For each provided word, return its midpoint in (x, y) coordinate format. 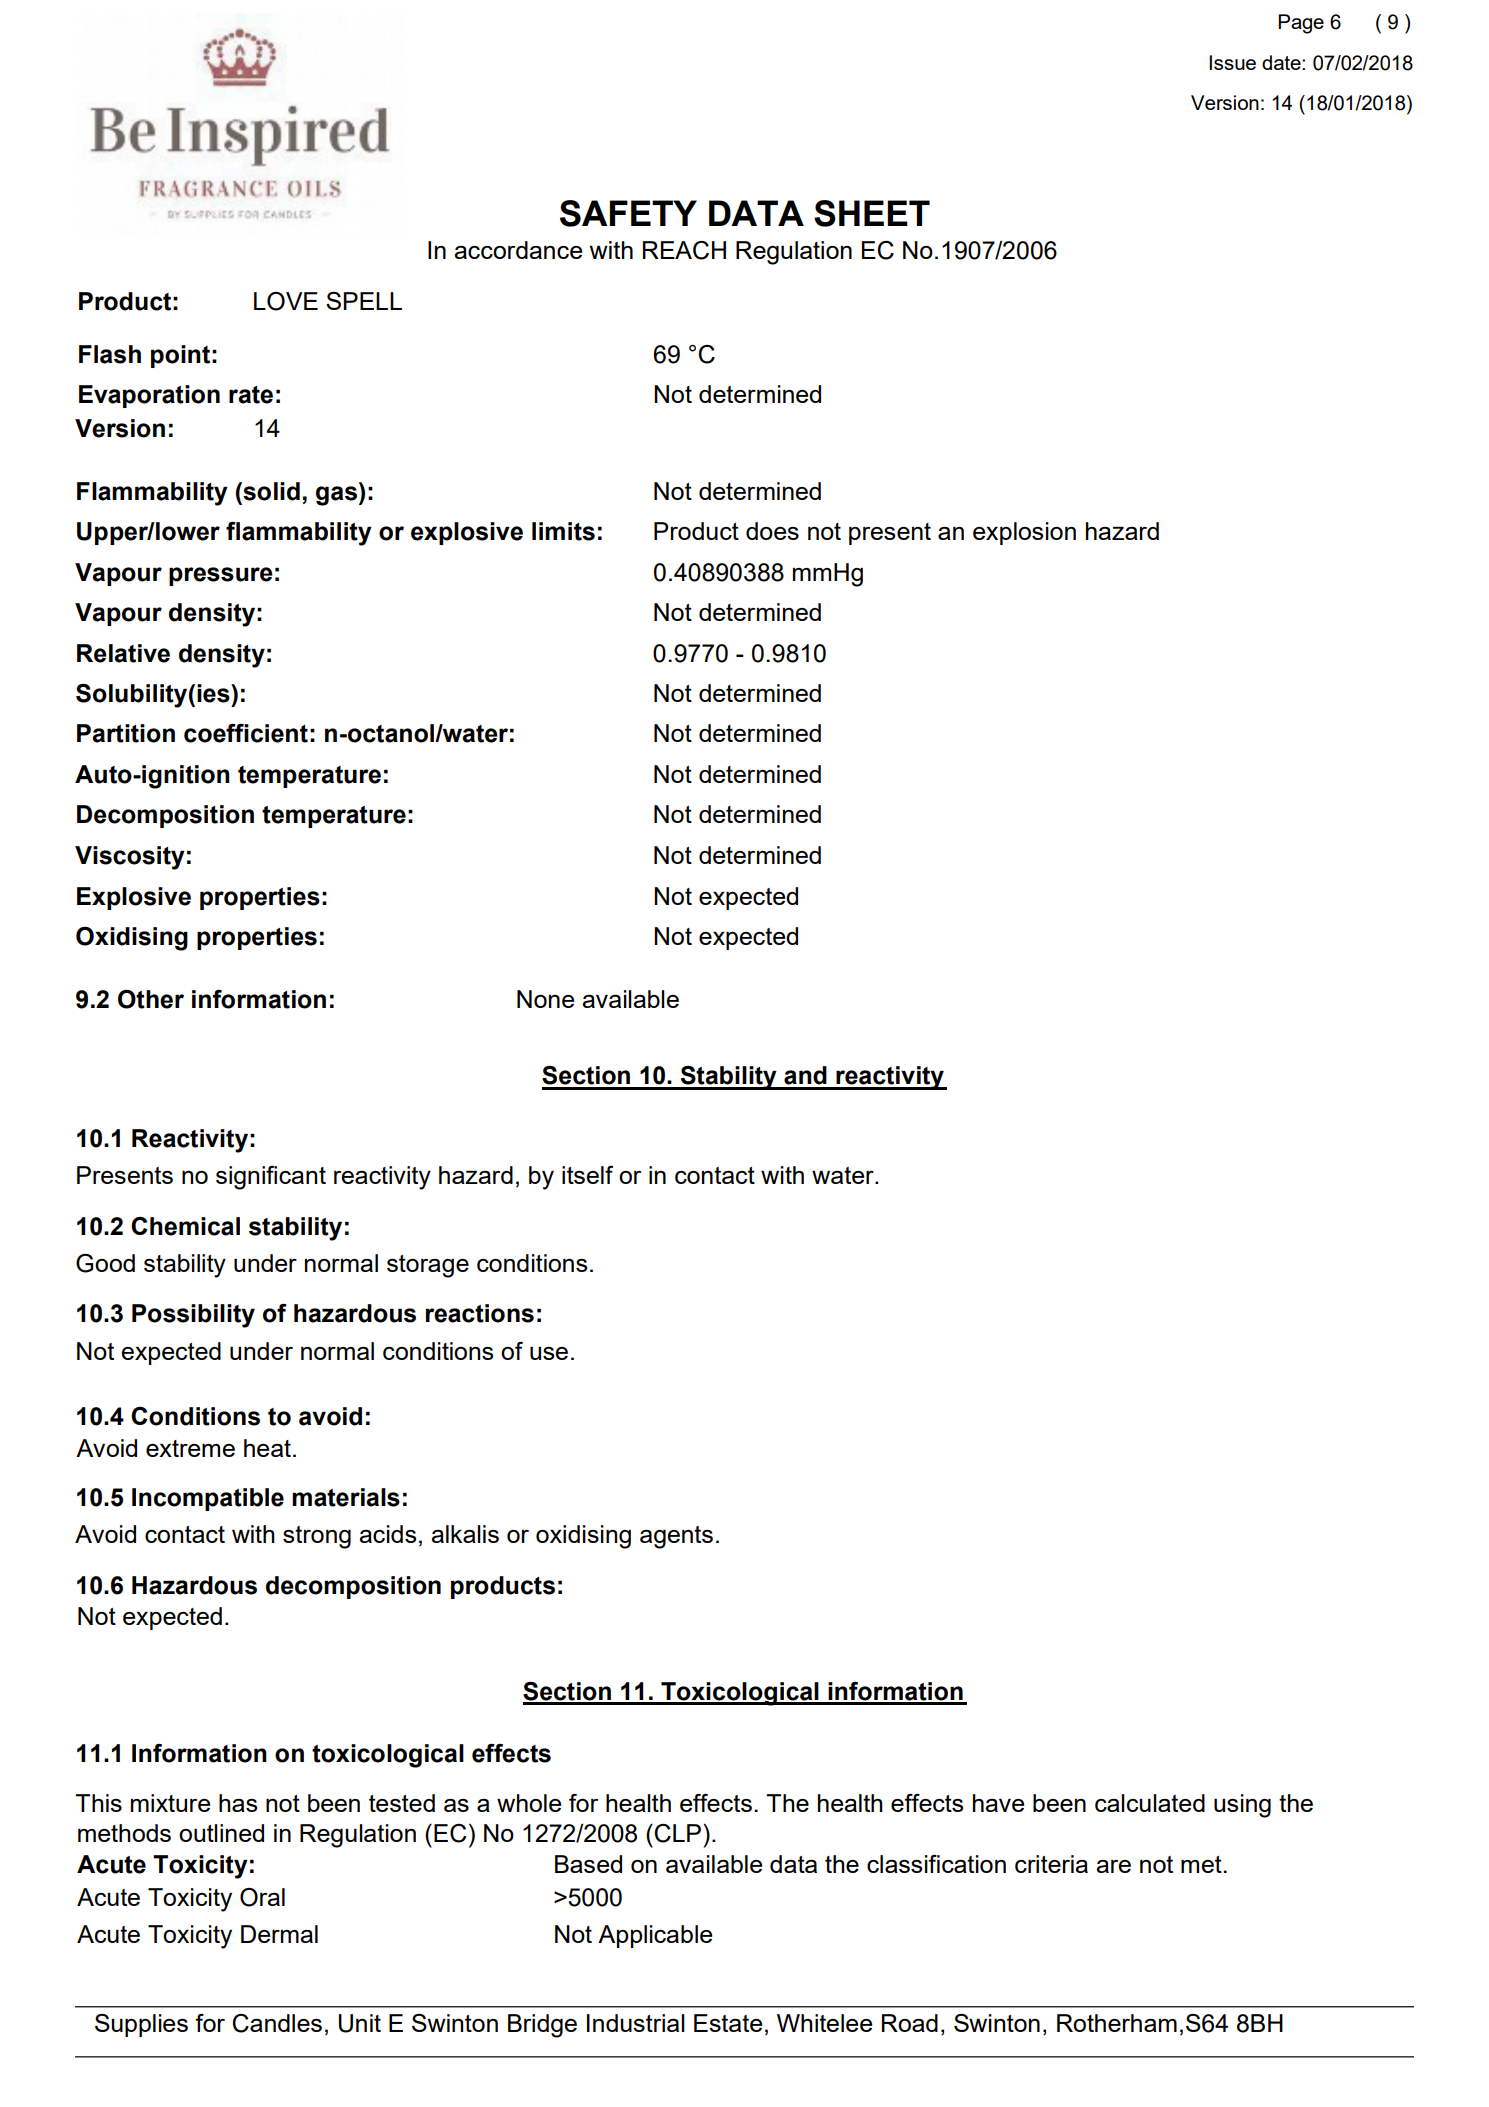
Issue (1232, 62)
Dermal (279, 1934)
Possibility (193, 1316)
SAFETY (628, 213)
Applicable (655, 1936)
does (772, 531)
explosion (1024, 533)
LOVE (286, 301)
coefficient (246, 733)
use (549, 1353)
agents (676, 1537)
